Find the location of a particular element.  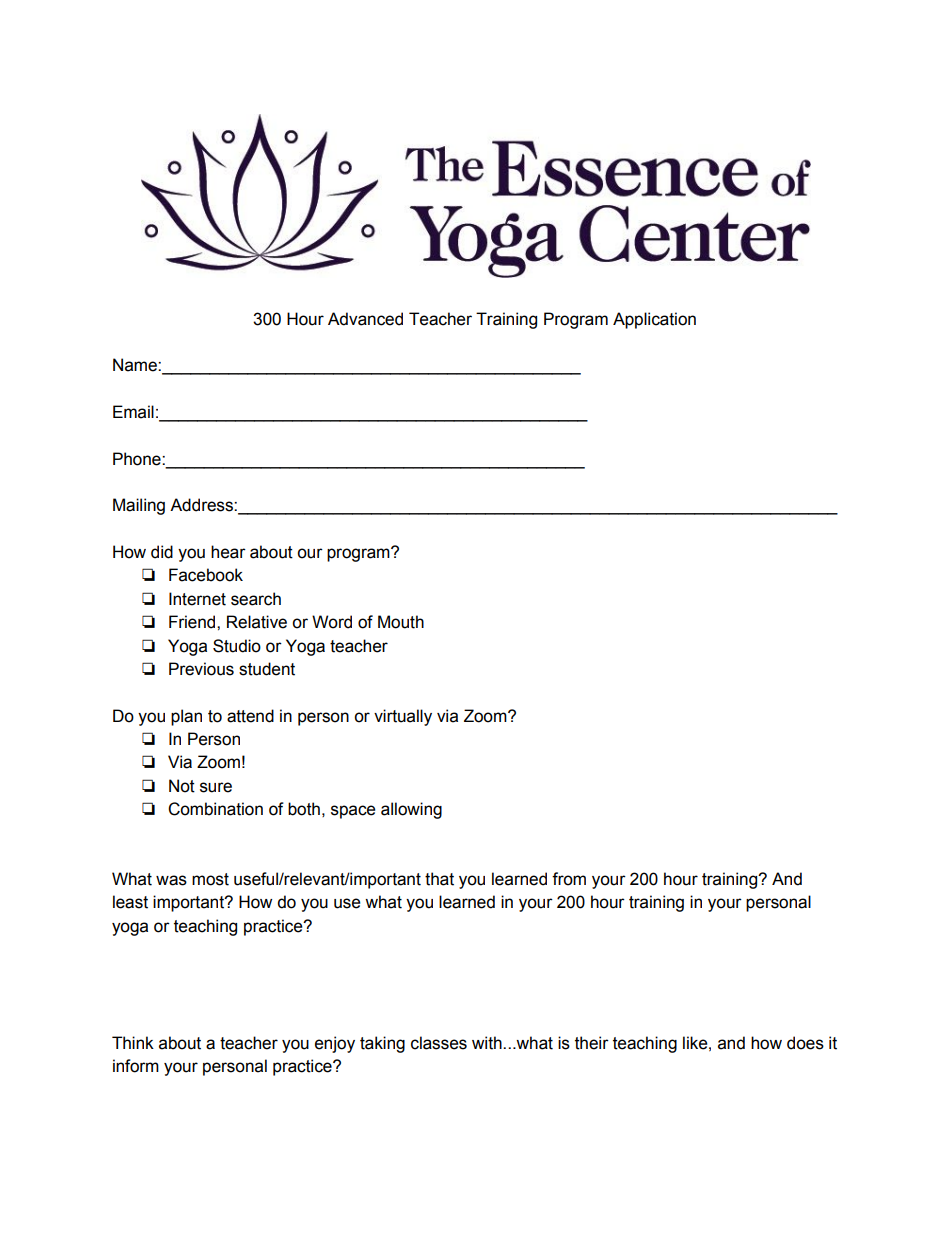

virtually is located at coordinates (403, 717).
